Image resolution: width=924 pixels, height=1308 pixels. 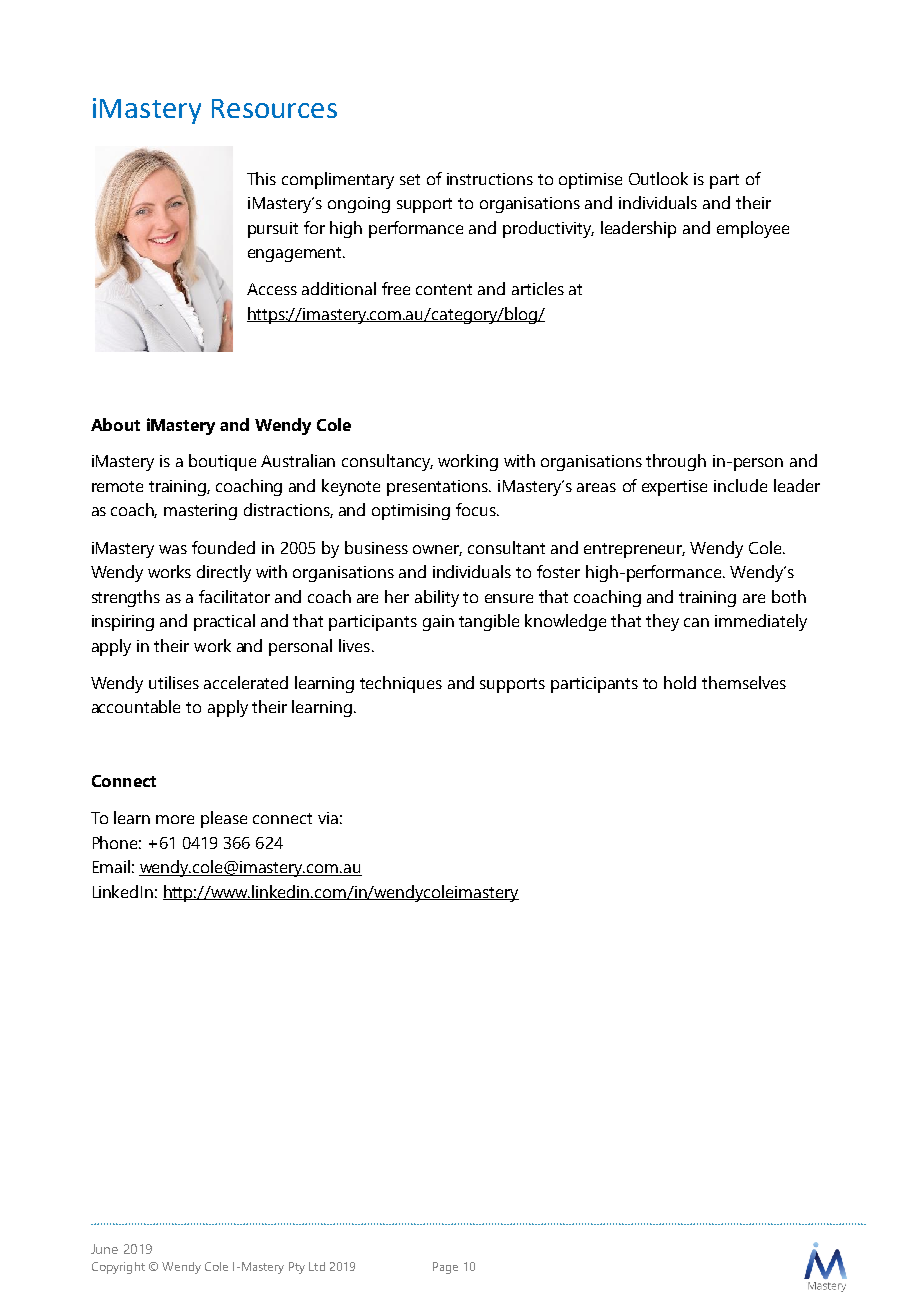 I want to click on techniques, so click(x=401, y=684).
